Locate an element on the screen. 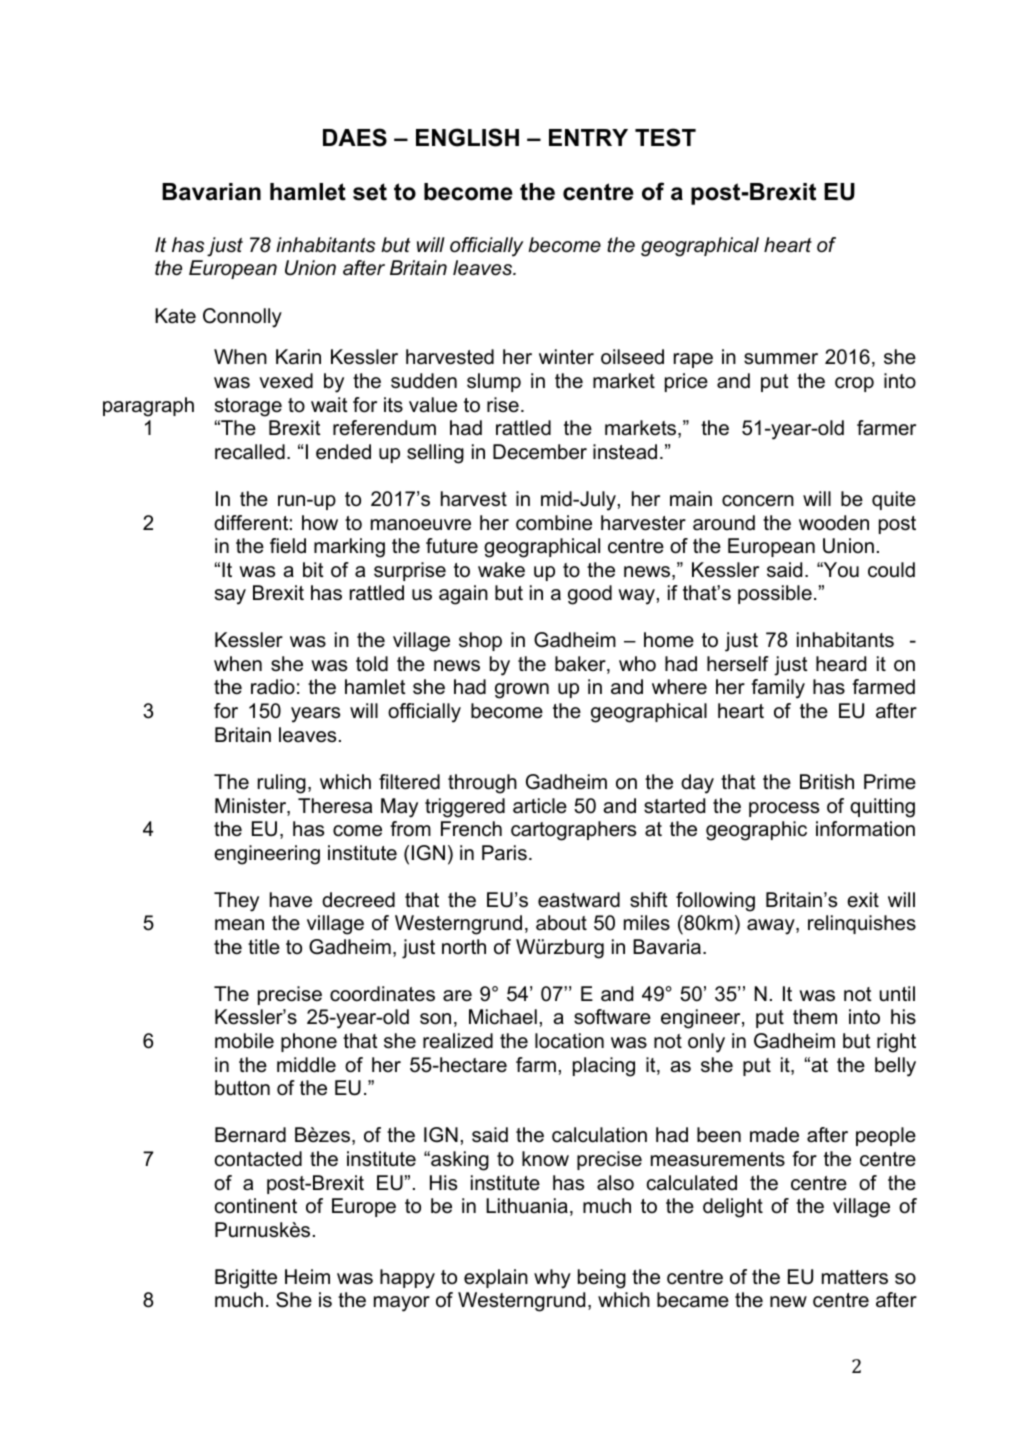 This screenshot has height=1438, width=1017. TEST is located at coordinates (665, 137).
